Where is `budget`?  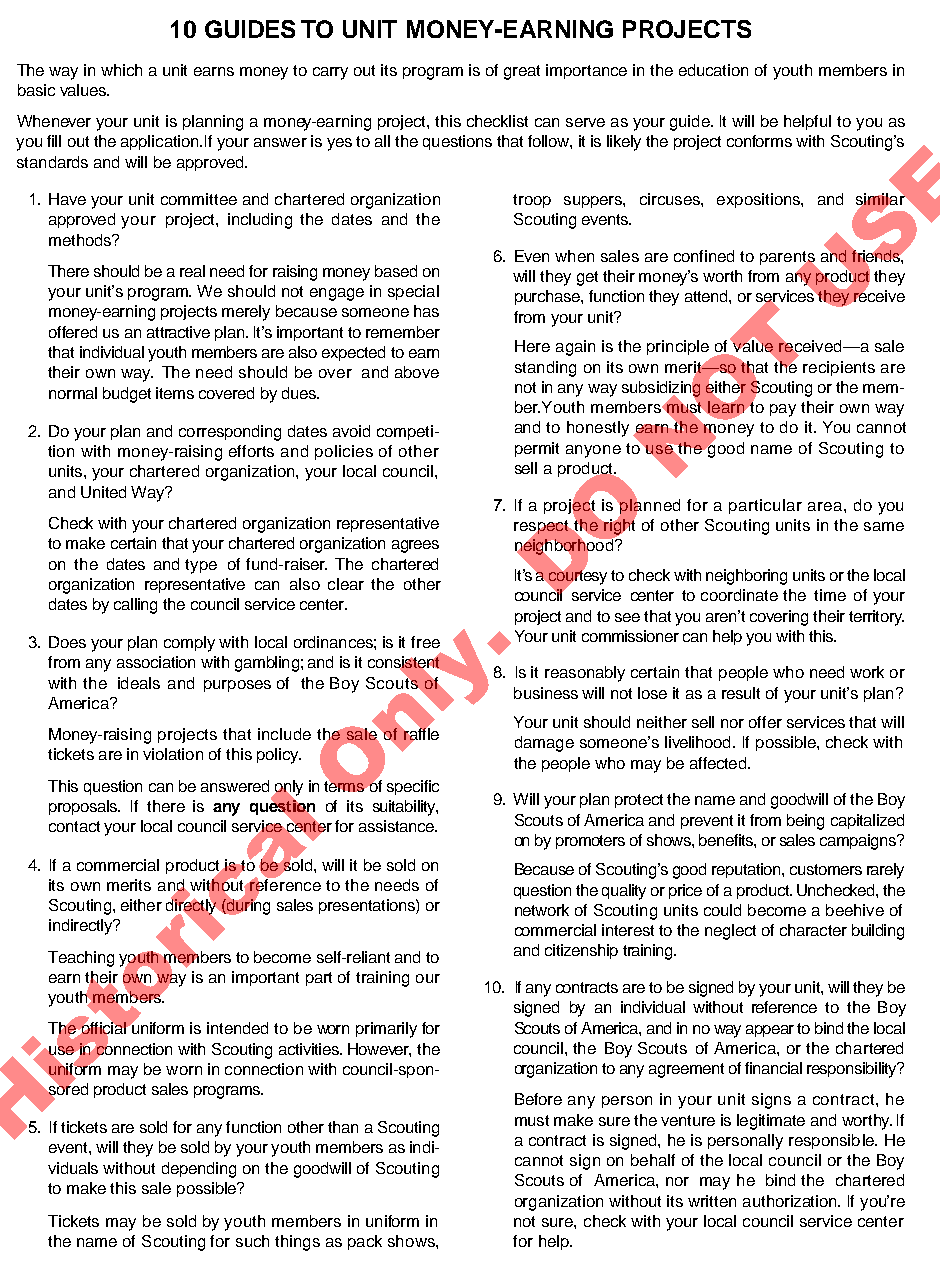
budget is located at coordinates (127, 395).
